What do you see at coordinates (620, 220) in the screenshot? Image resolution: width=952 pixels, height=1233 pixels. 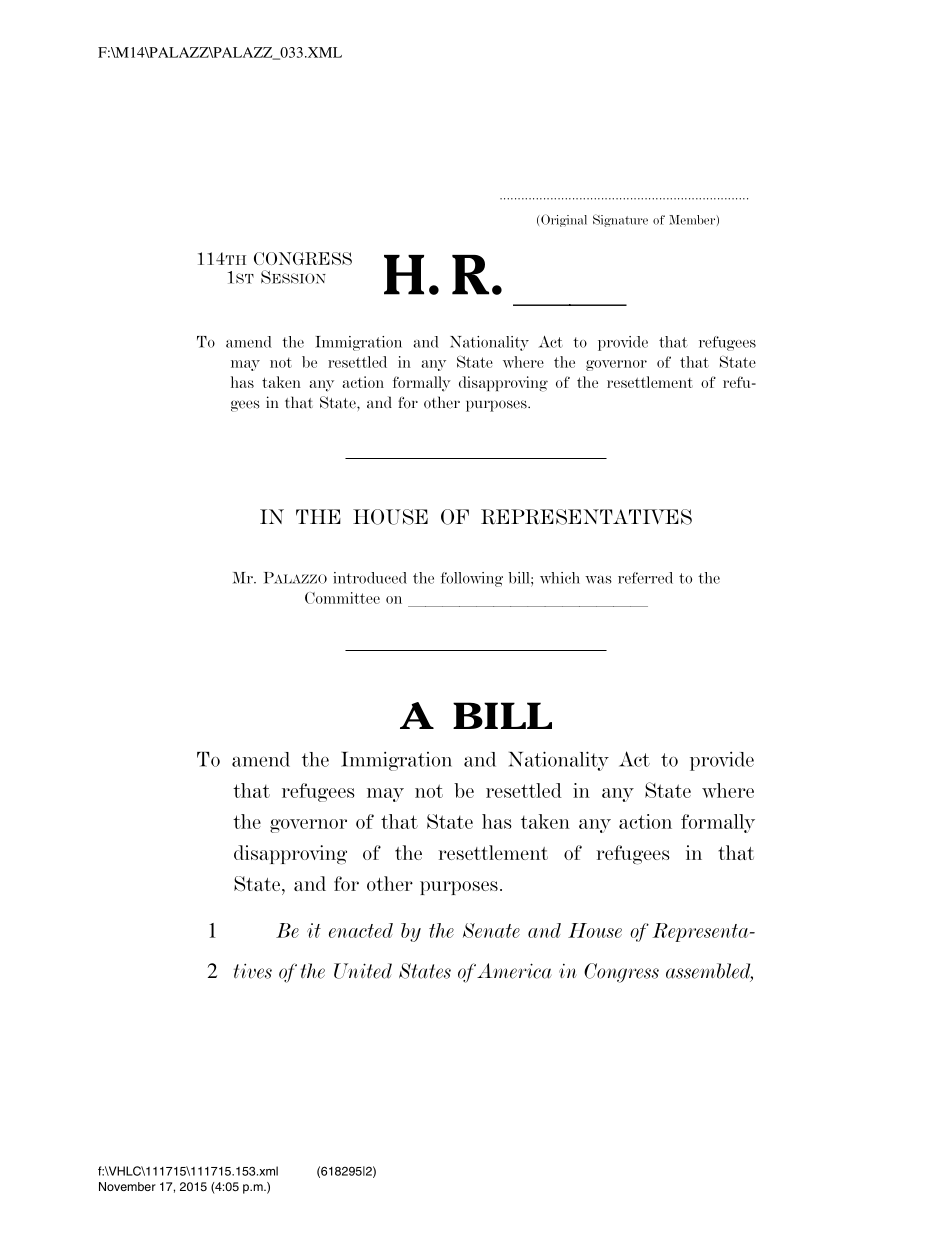 I see `Signature` at bounding box center [620, 220].
